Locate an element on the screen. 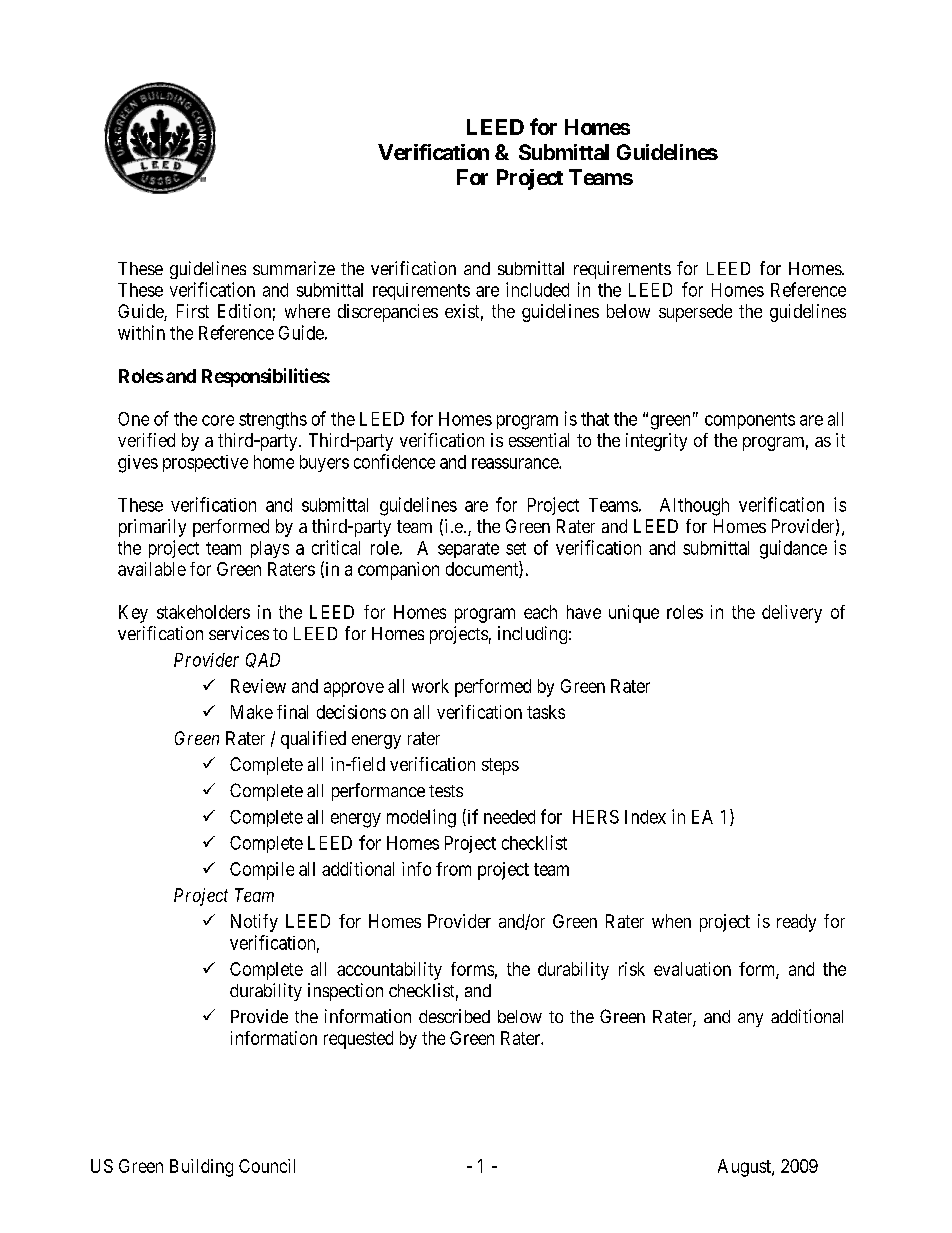 The height and width of the screenshot is (1233, 952). from is located at coordinates (453, 869).
